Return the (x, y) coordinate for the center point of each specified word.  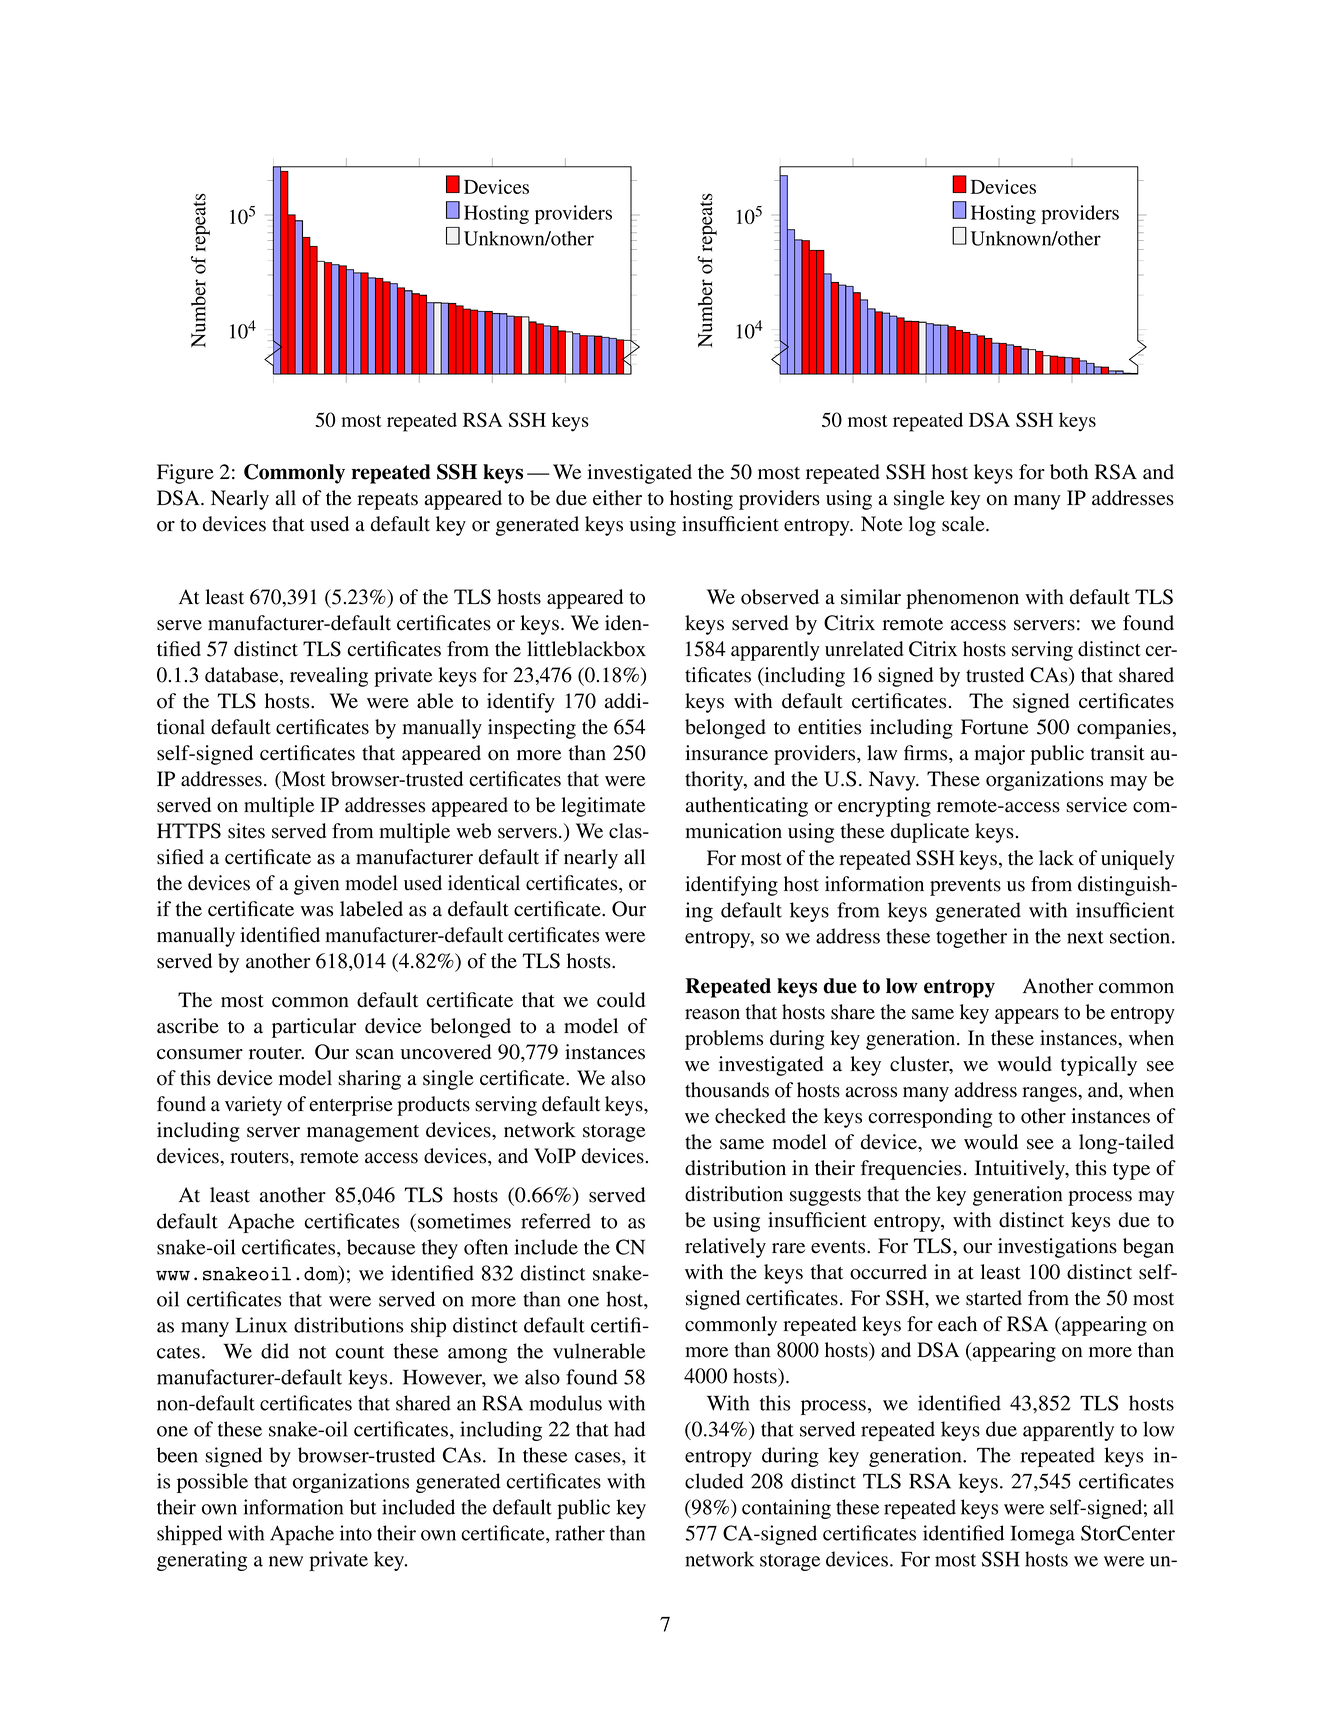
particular (314, 1028)
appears (1027, 1016)
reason (712, 1014)
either (617, 498)
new (286, 1561)
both (1069, 472)
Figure (185, 474)
